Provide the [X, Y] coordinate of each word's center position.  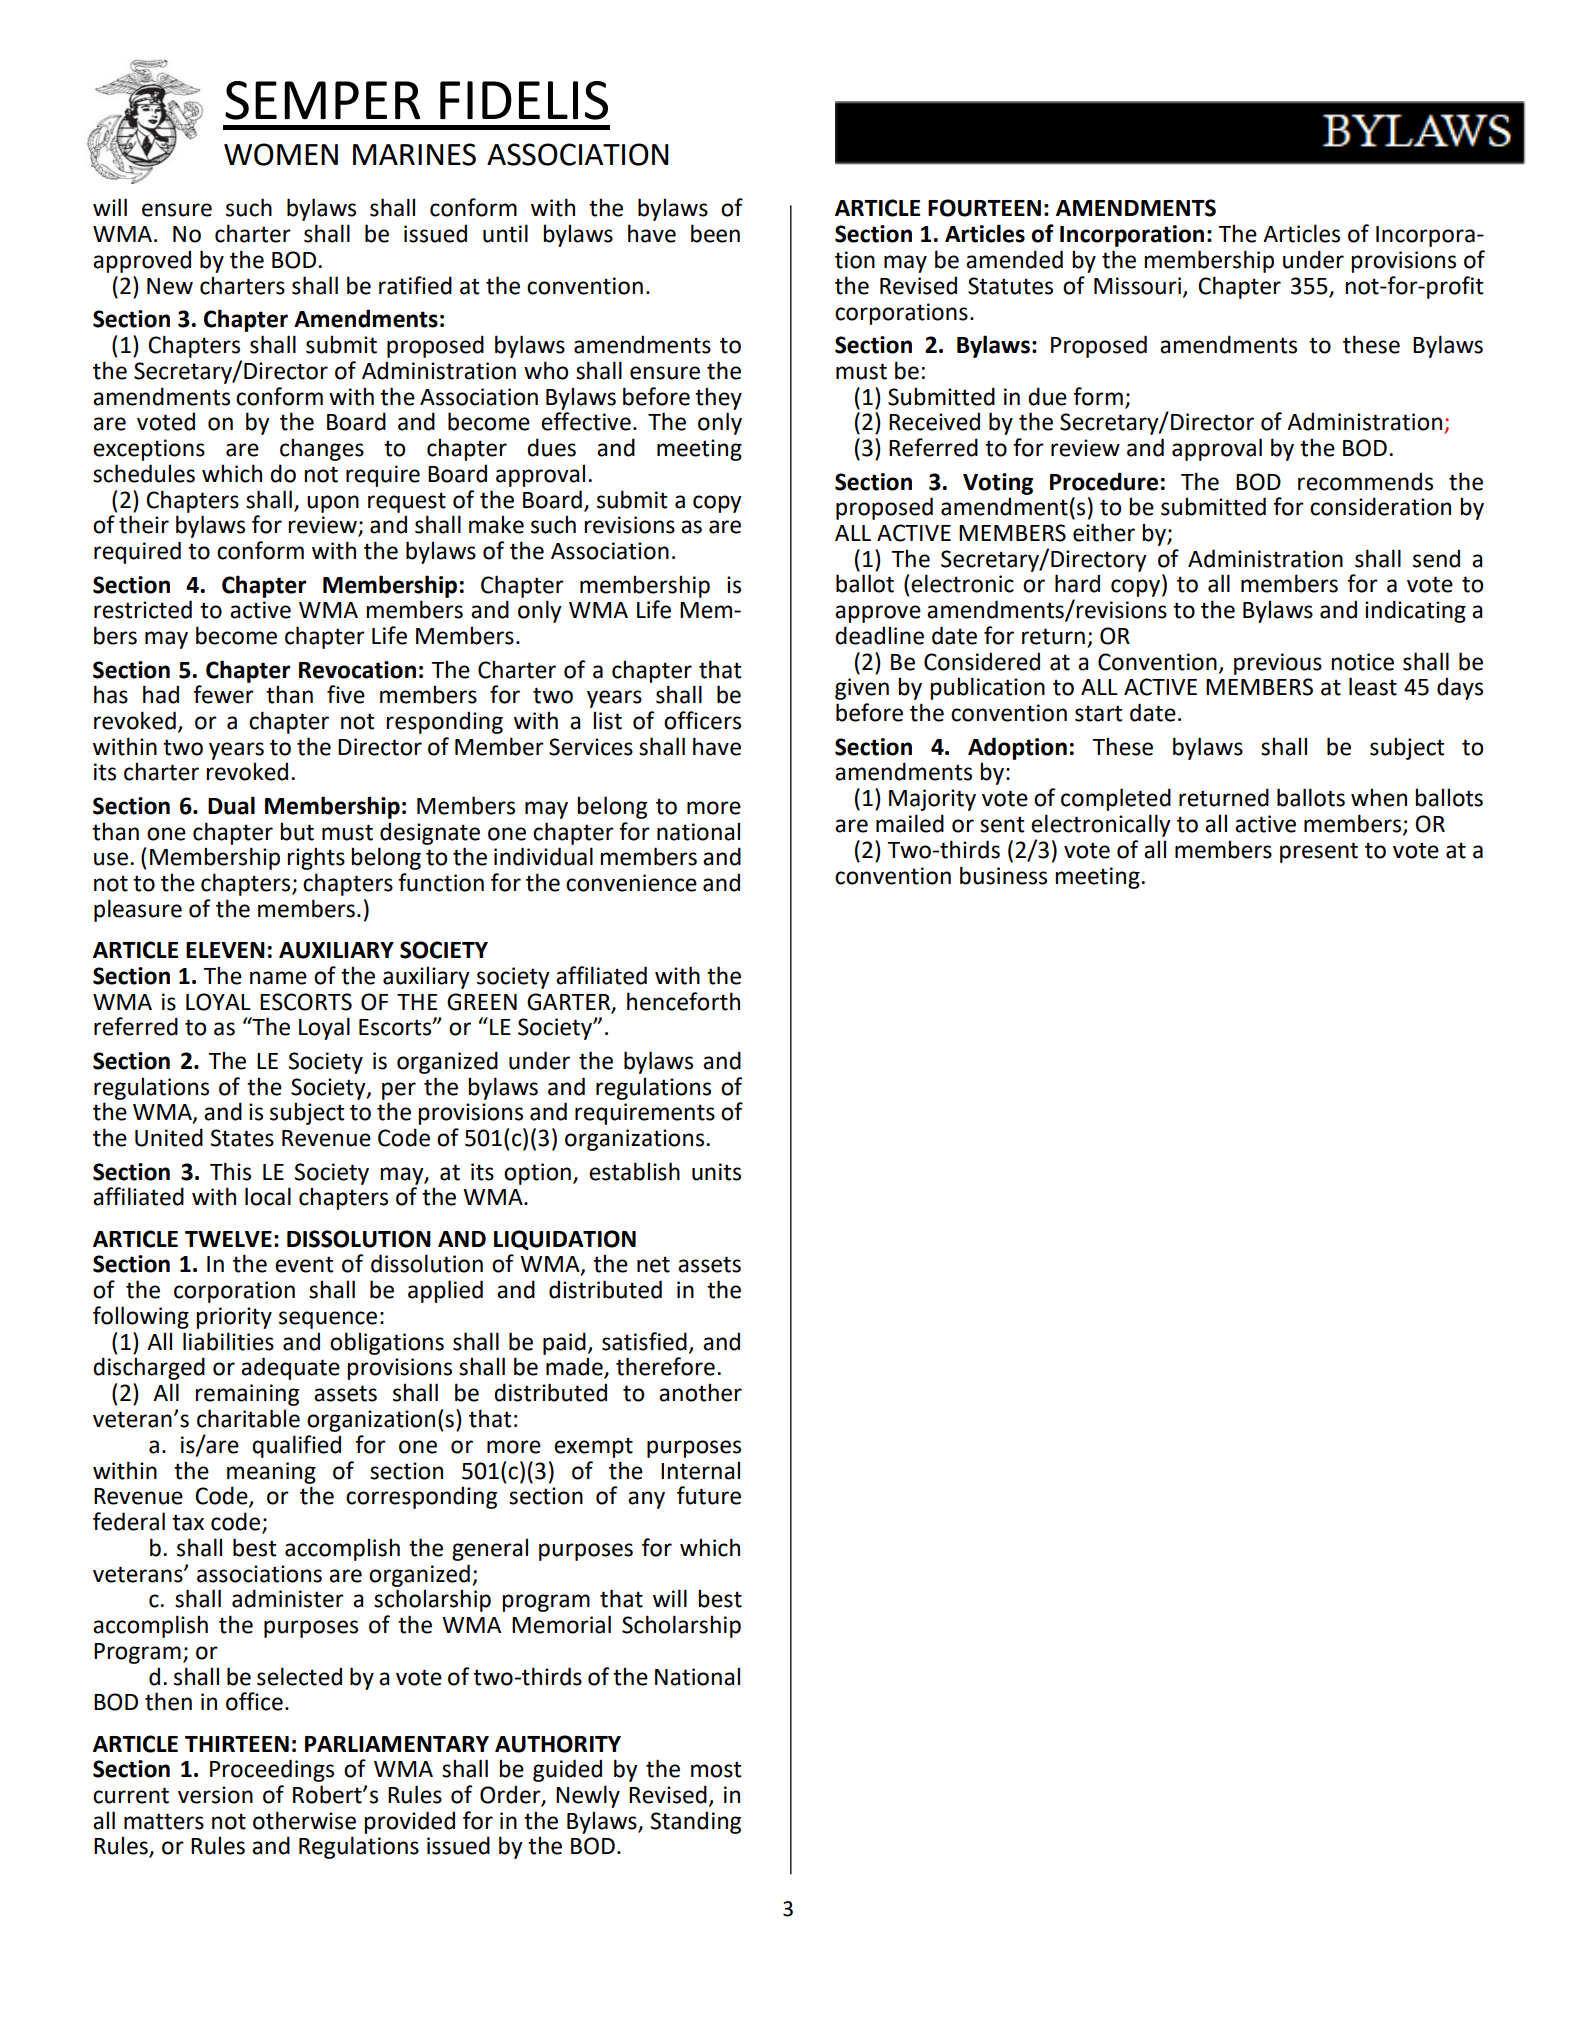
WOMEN [281, 154]
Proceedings [272, 1770]
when [1379, 797]
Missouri [1137, 286]
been [715, 233]
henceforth [683, 1001]
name [278, 978]
